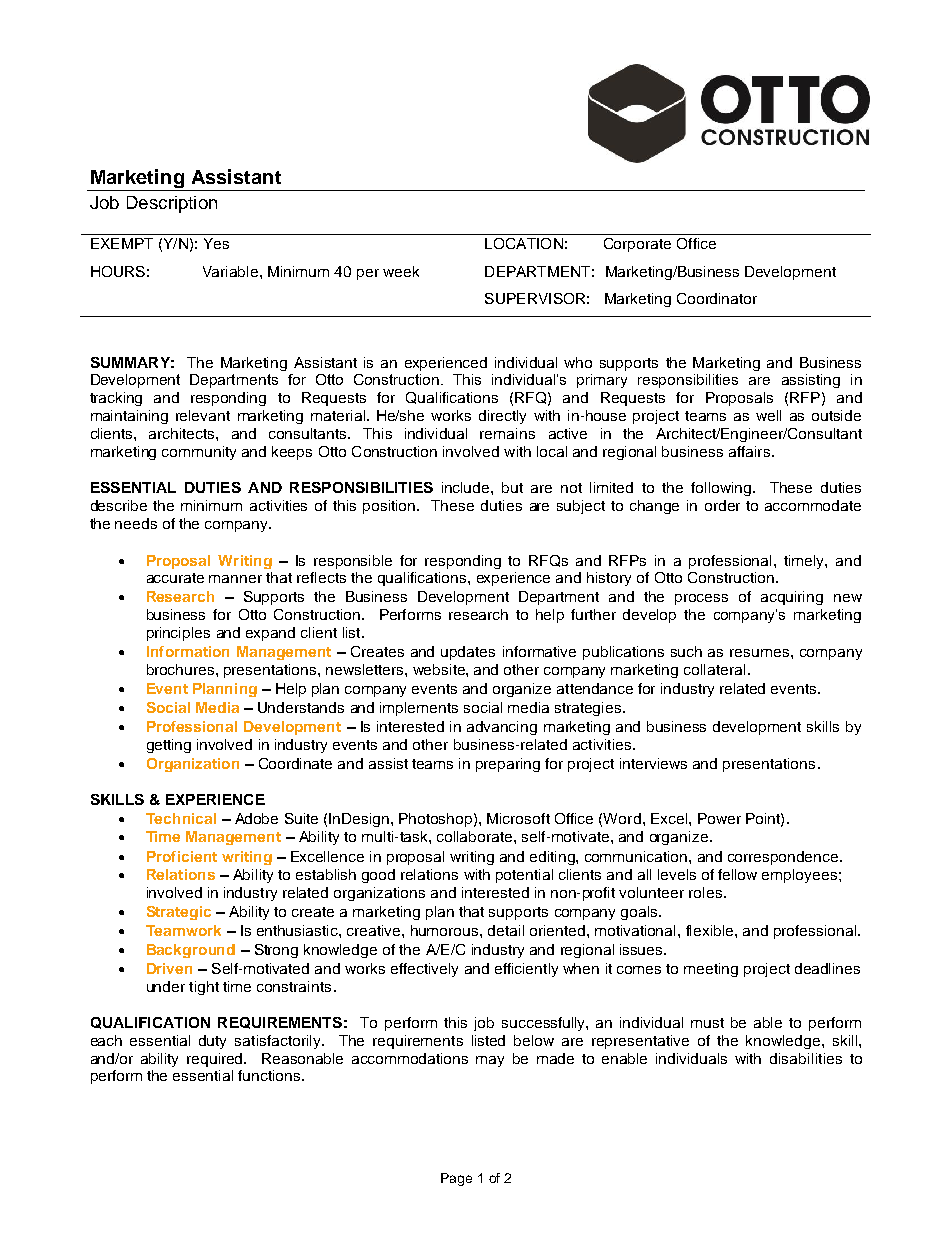 This image has width=952, height=1233. Describe the element at coordinates (188, 651) in the image. I see `Information` at that location.
